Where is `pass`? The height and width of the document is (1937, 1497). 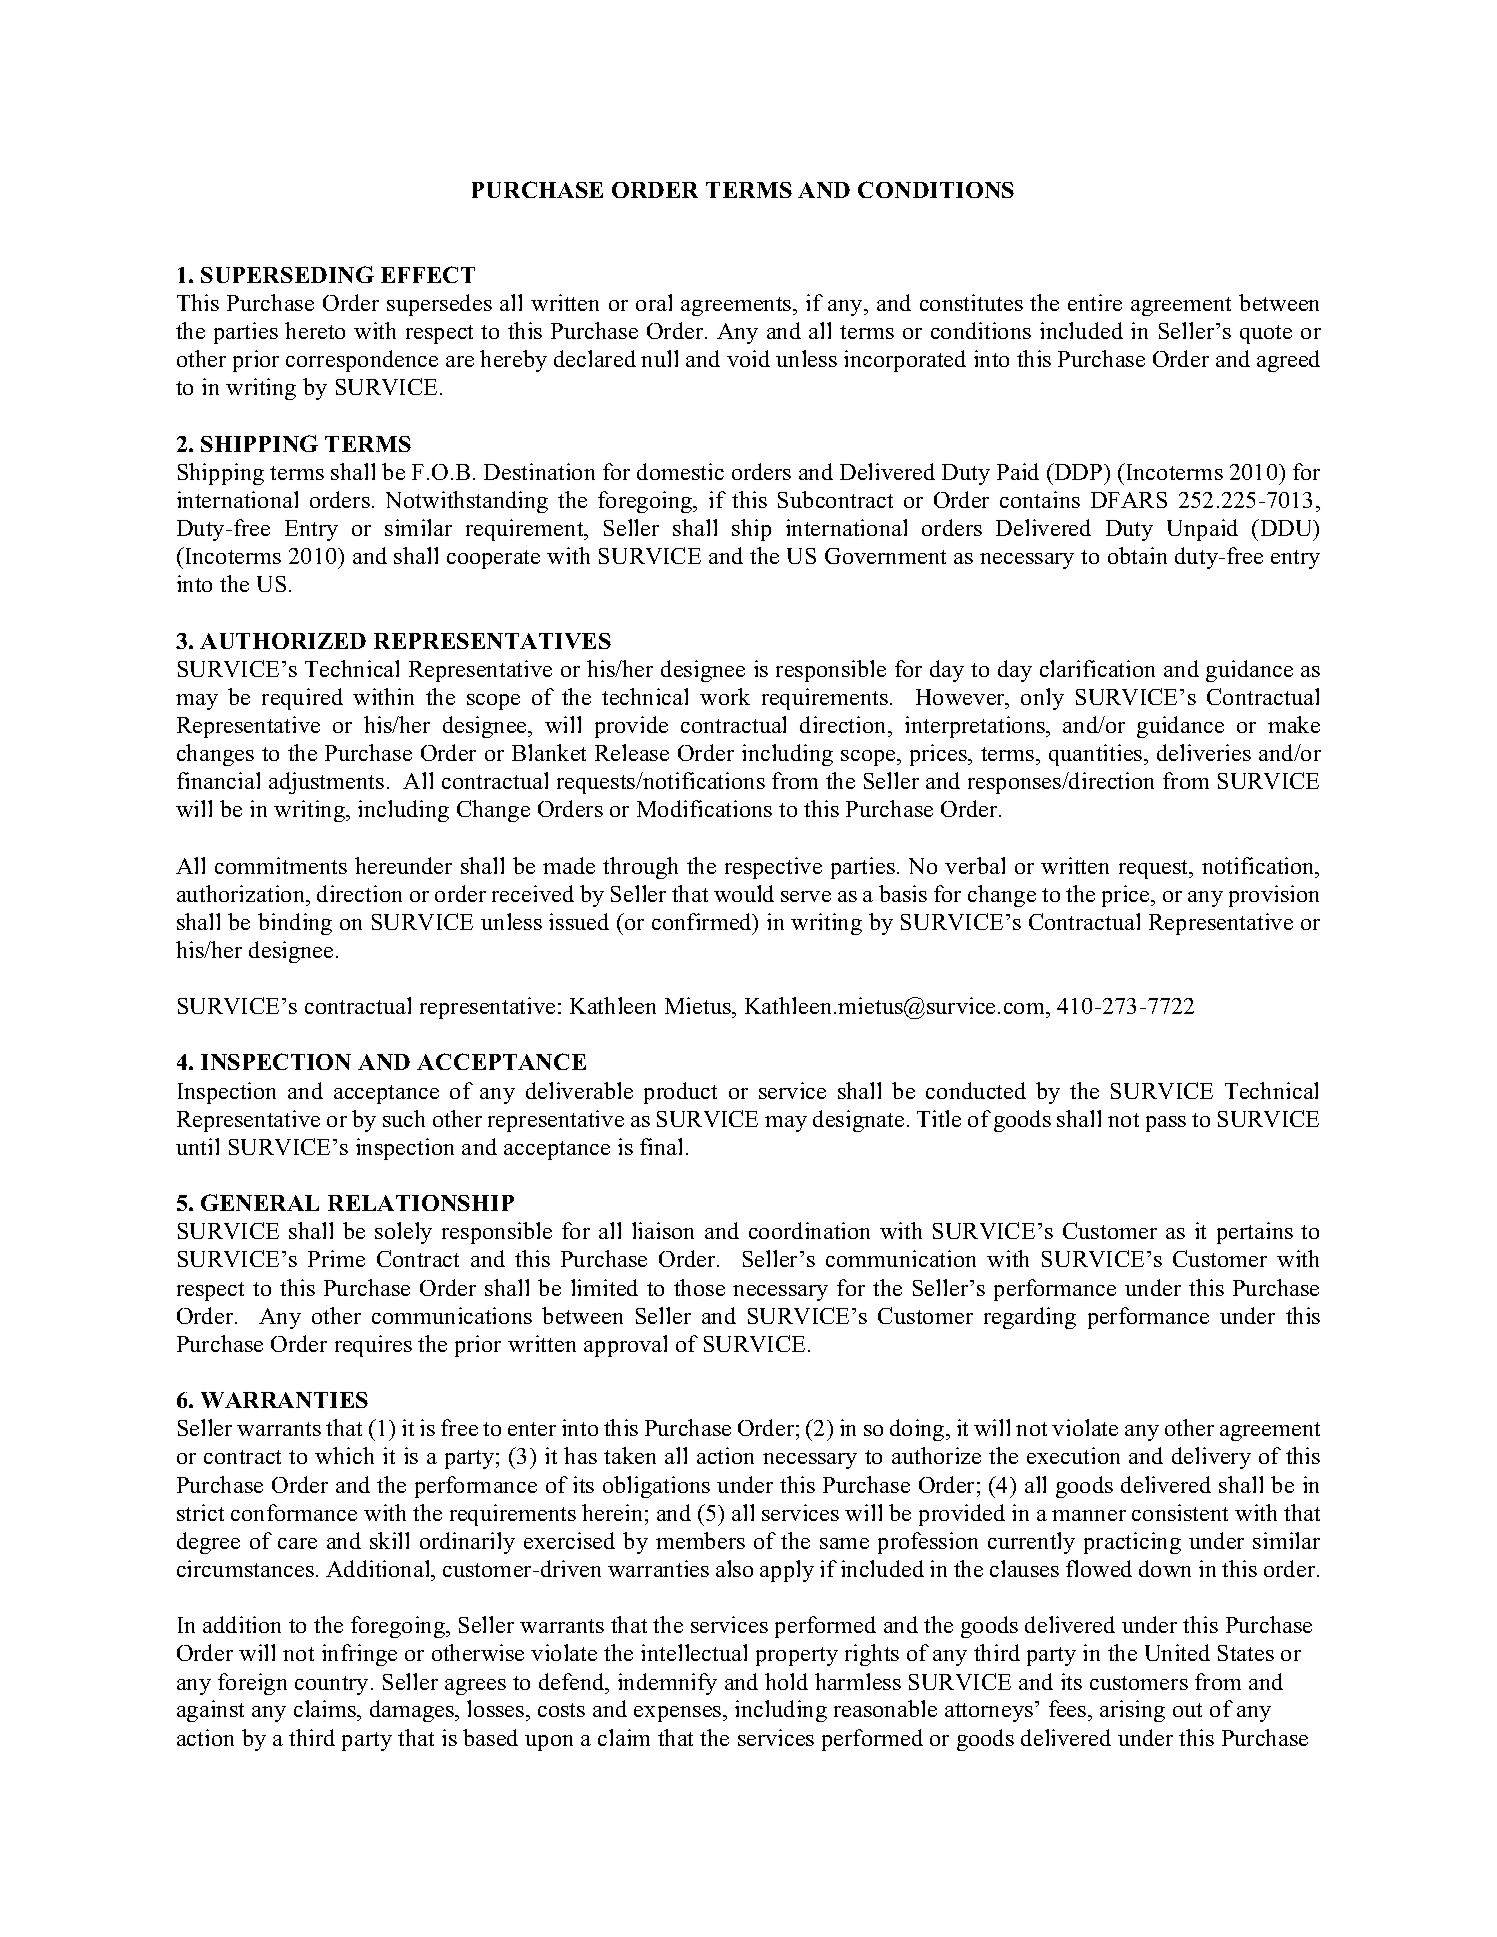
pass is located at coordinates (1166, 1124).
